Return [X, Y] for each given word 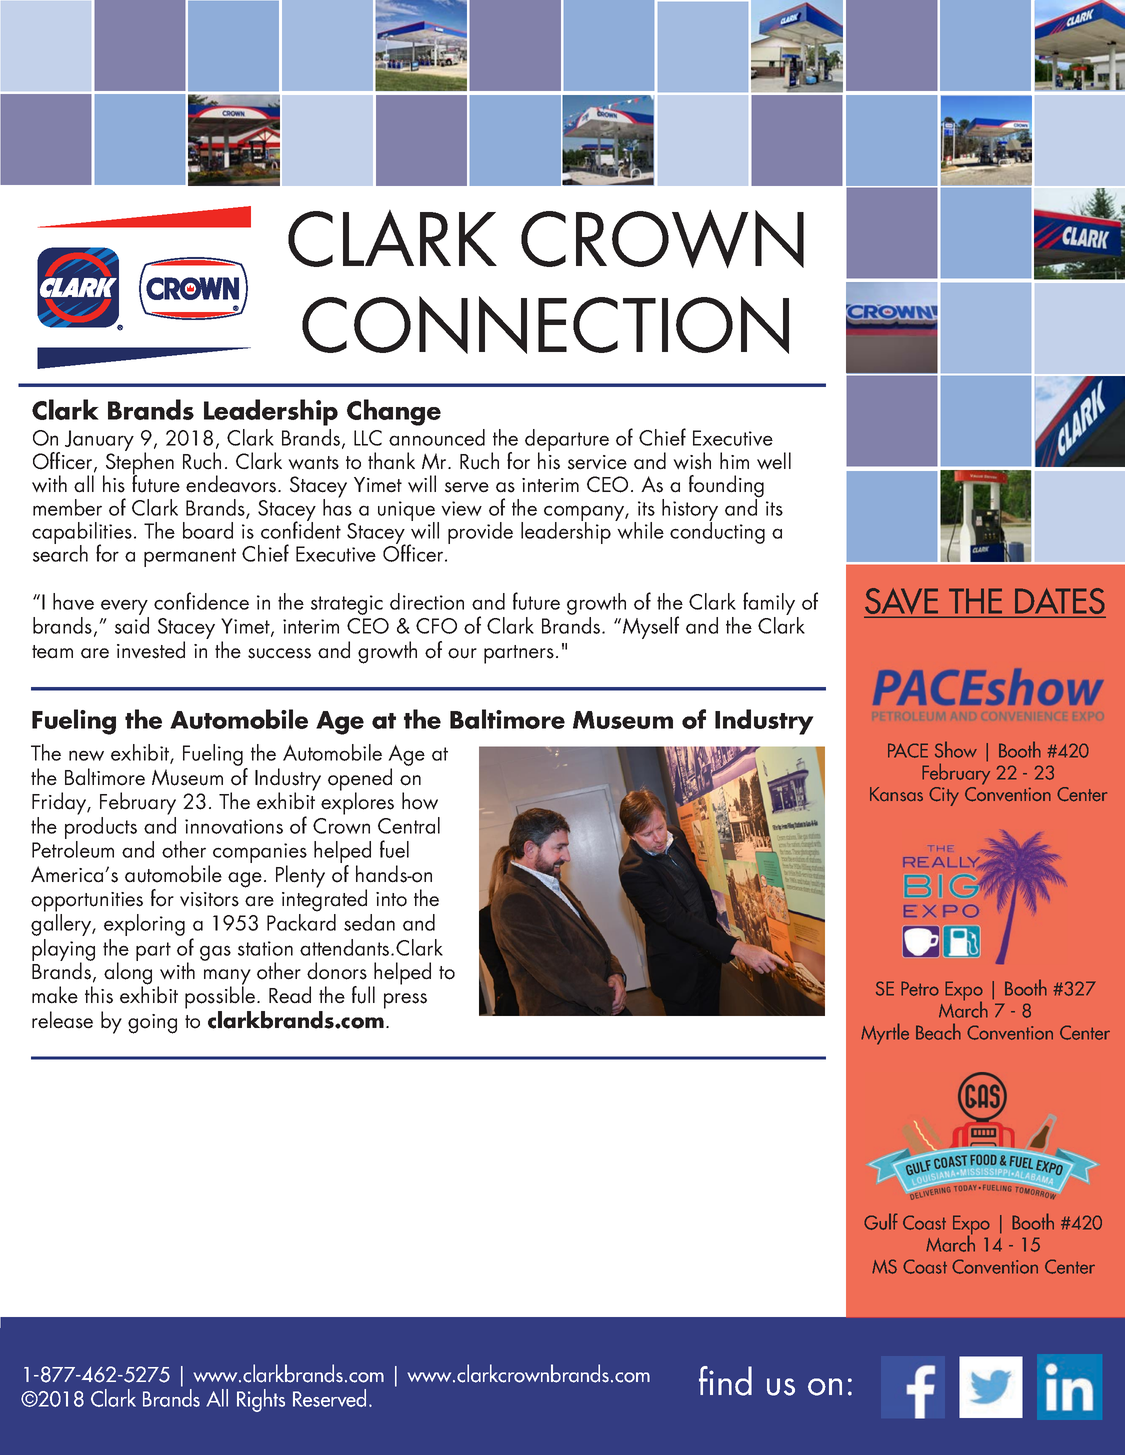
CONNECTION [545, 325]
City [944, 796]
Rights [261, 1400]
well [774, 461]
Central [409, 825]
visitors [209, 899]
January [99, 442]
